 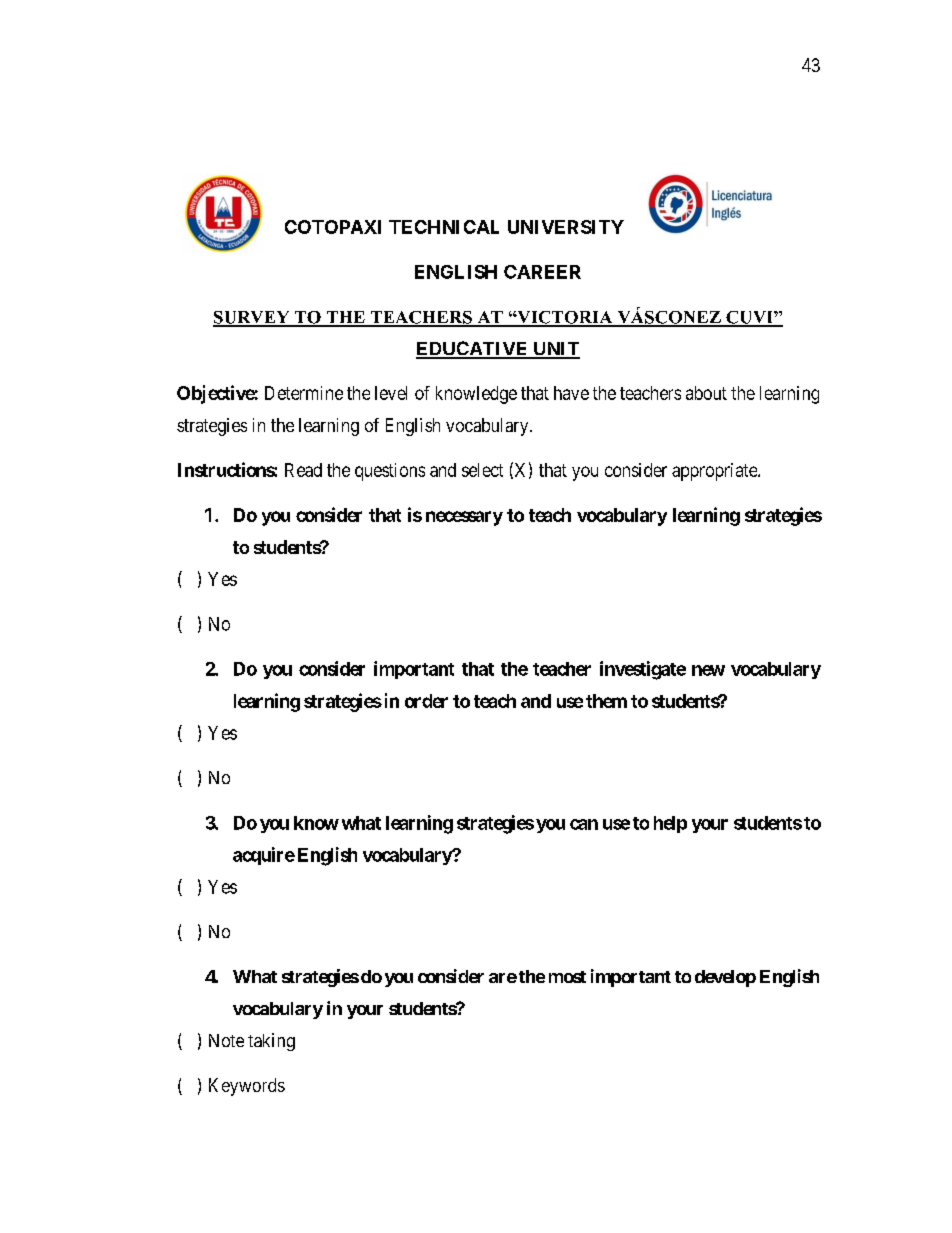 I want to click on UNIVERSITY, so click(x=566, y=227).
